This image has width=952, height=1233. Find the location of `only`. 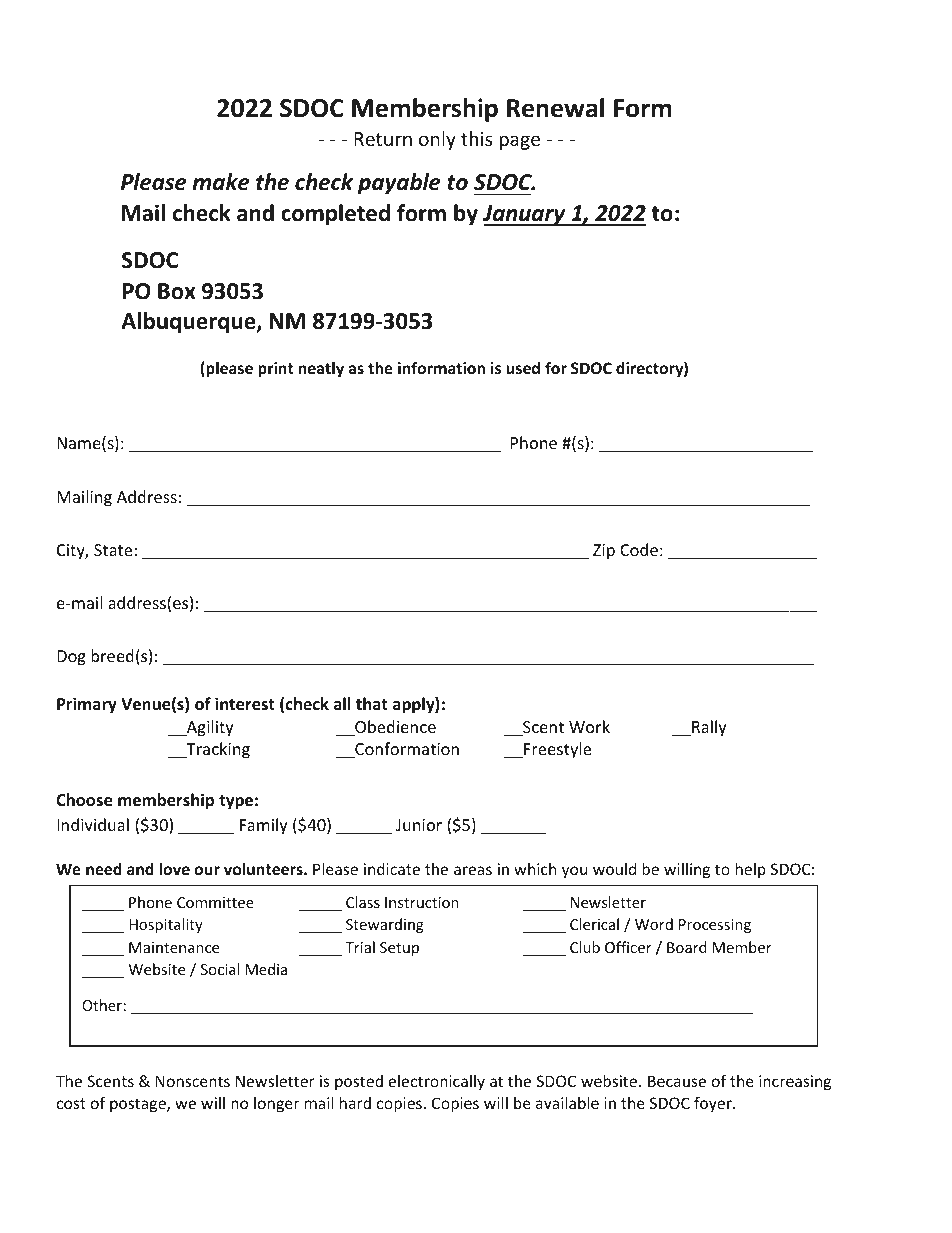

only is located at coordinates (437, 140).
